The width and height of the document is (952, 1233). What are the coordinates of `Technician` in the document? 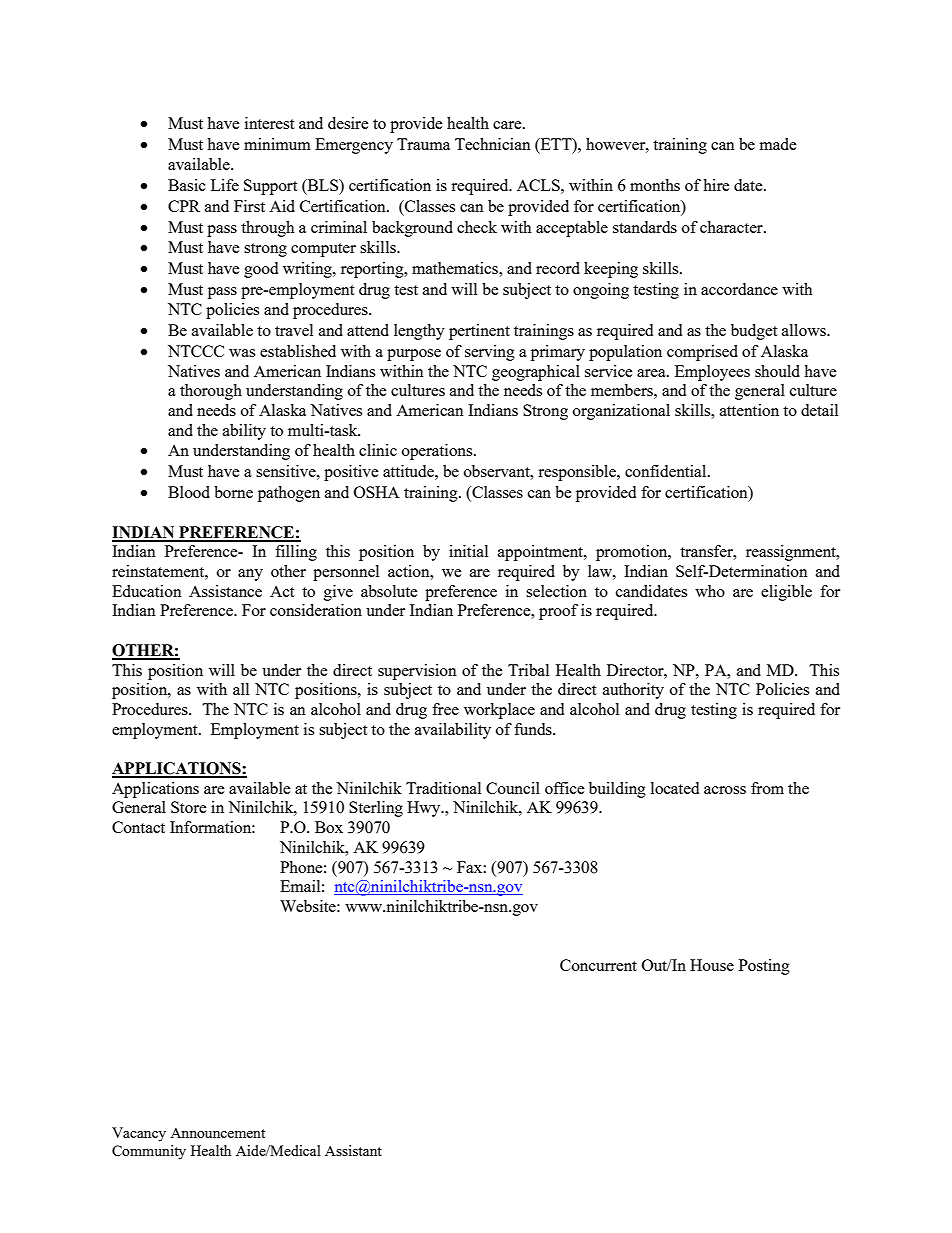 It's located at (493, 144).
